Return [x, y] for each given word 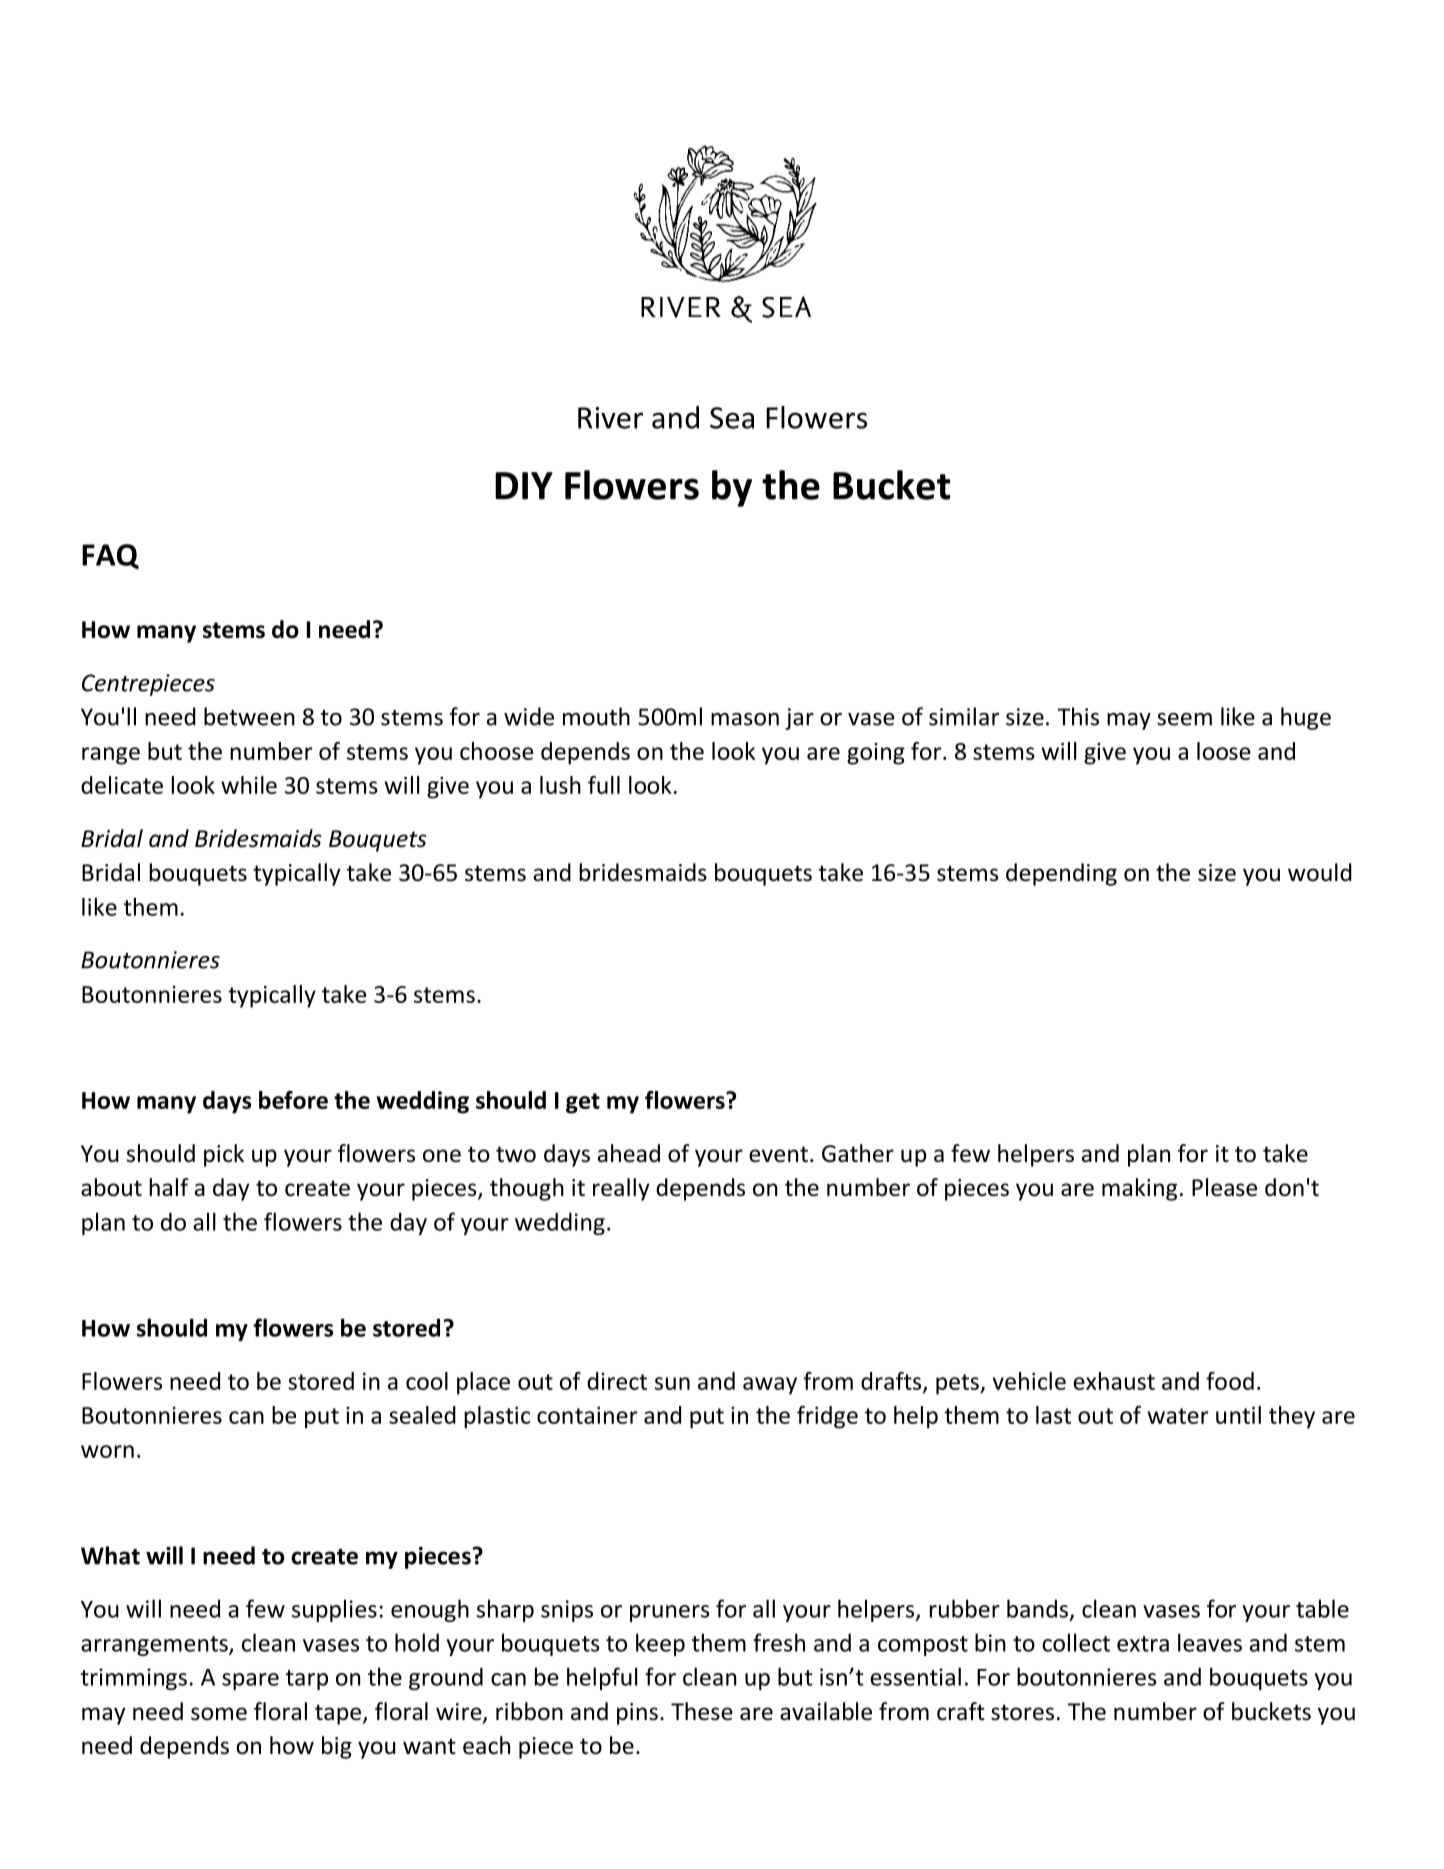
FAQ [110, 556]
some [219, 1714]
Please [1224, 1187]
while [249, 785]
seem [1184, 719]
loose [1224, 751]
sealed [422, 1415]
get [583, 1103]
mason [745, 719]
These [702, 1711]
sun [672, 1383]
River [610, 418]
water [1178, 1416]
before [293, 1100]
